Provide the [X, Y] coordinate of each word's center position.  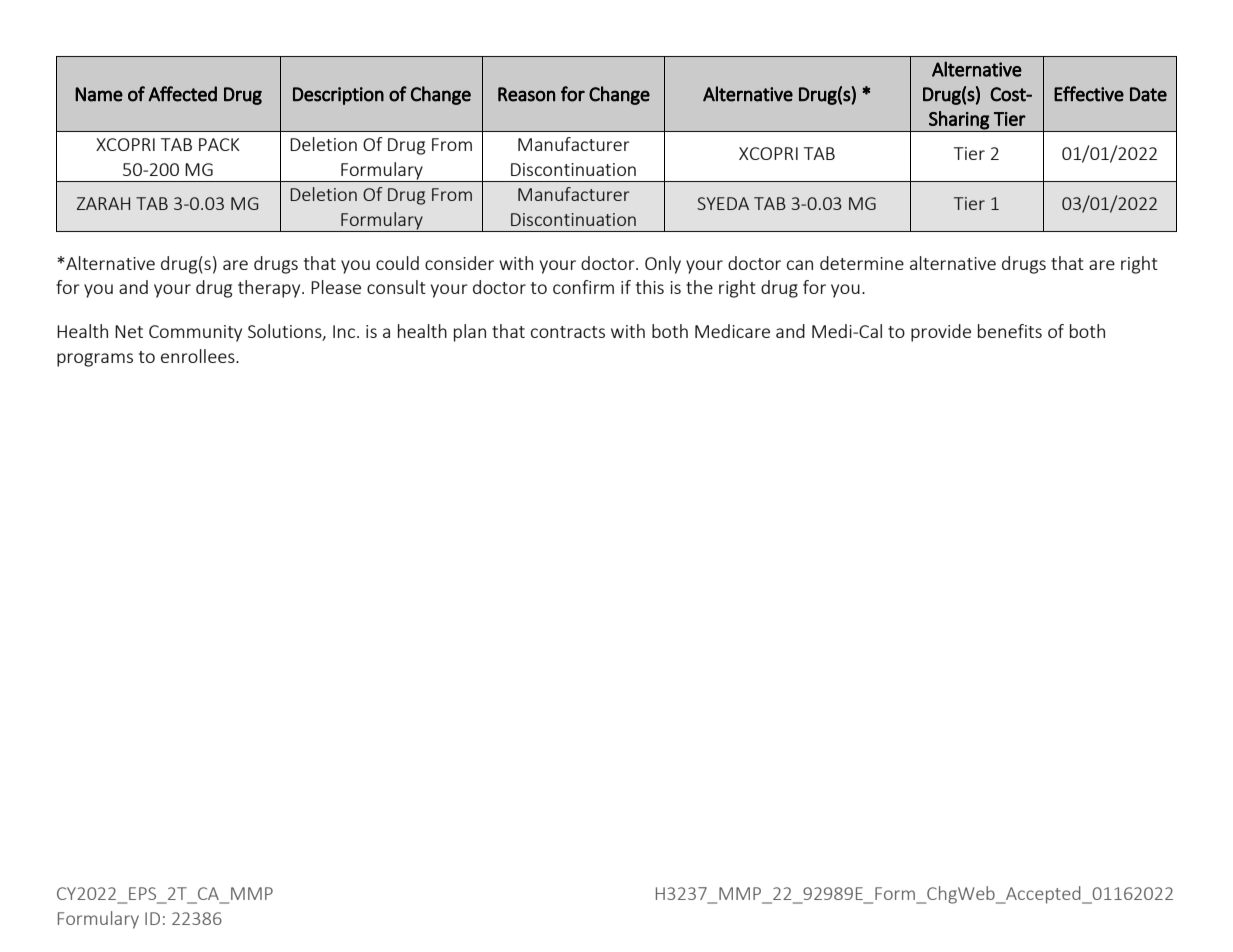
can [800, 265]
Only [663, 265]
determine [862, 263]
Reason [526, 94]
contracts [568, 332]
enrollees [199, 356]
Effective [1089, 94]
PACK [219, 144]
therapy [270, 289]
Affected [182, 94]
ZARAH [103, 203]
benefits [1010, 331]
